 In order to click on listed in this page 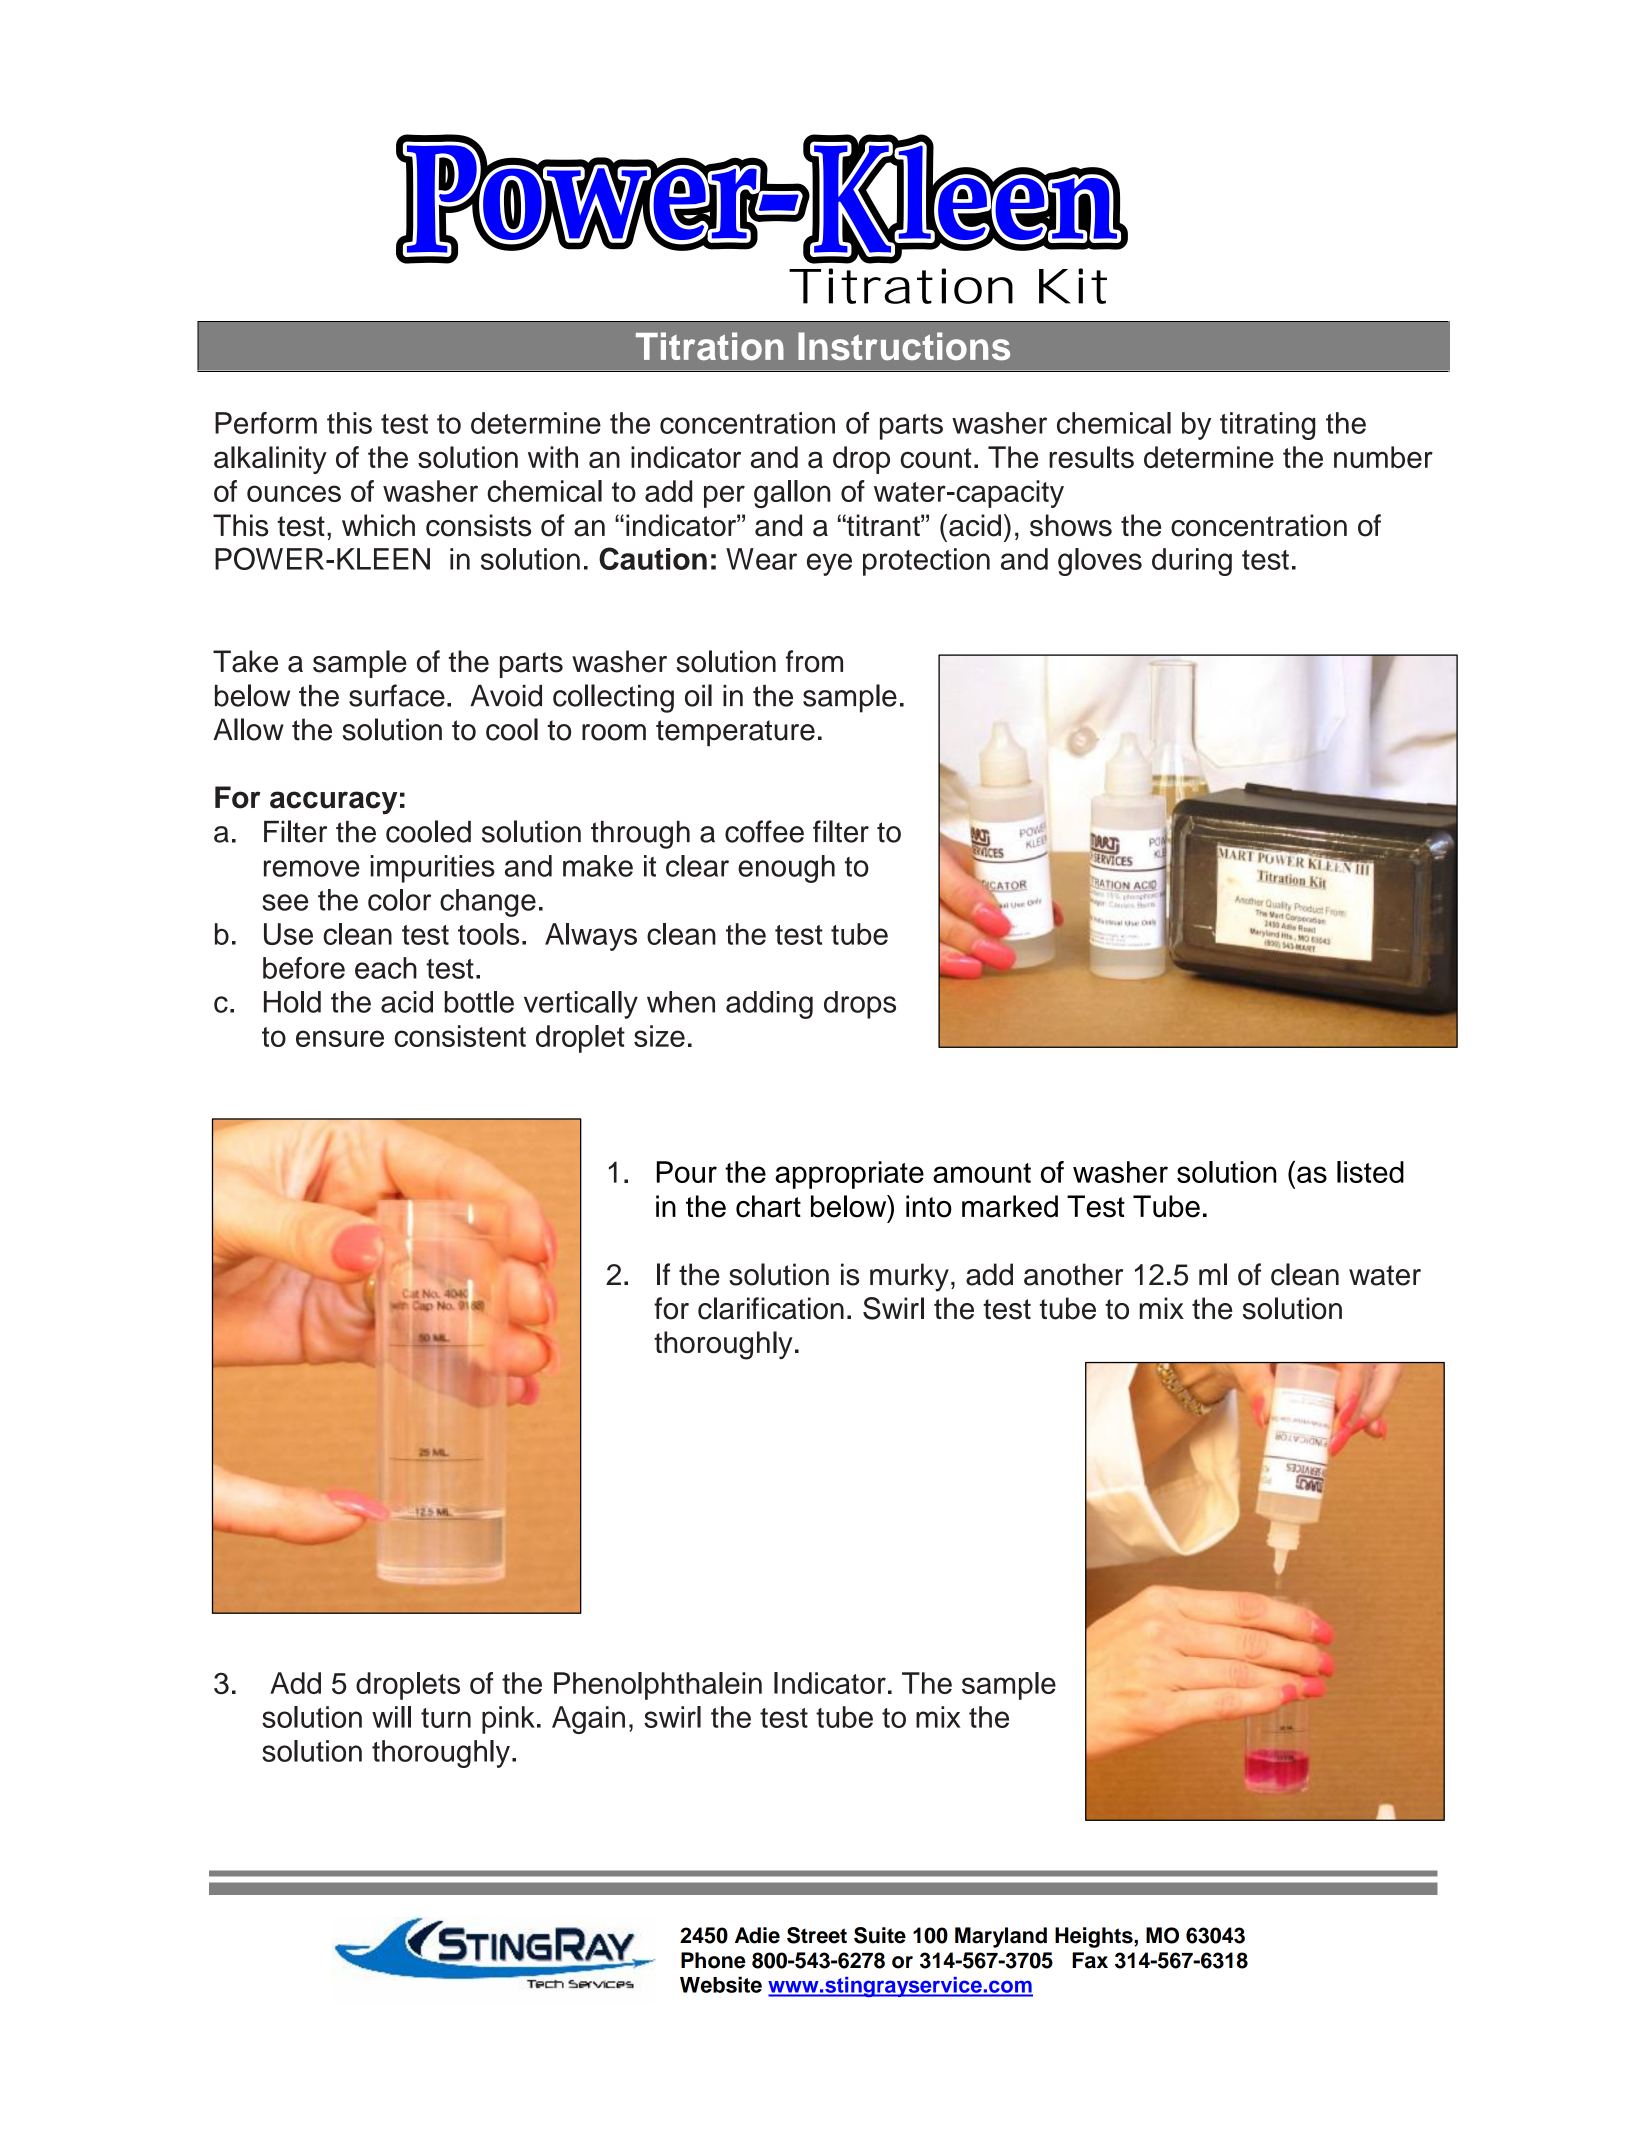, I will do `click(1370, 1172)`.
